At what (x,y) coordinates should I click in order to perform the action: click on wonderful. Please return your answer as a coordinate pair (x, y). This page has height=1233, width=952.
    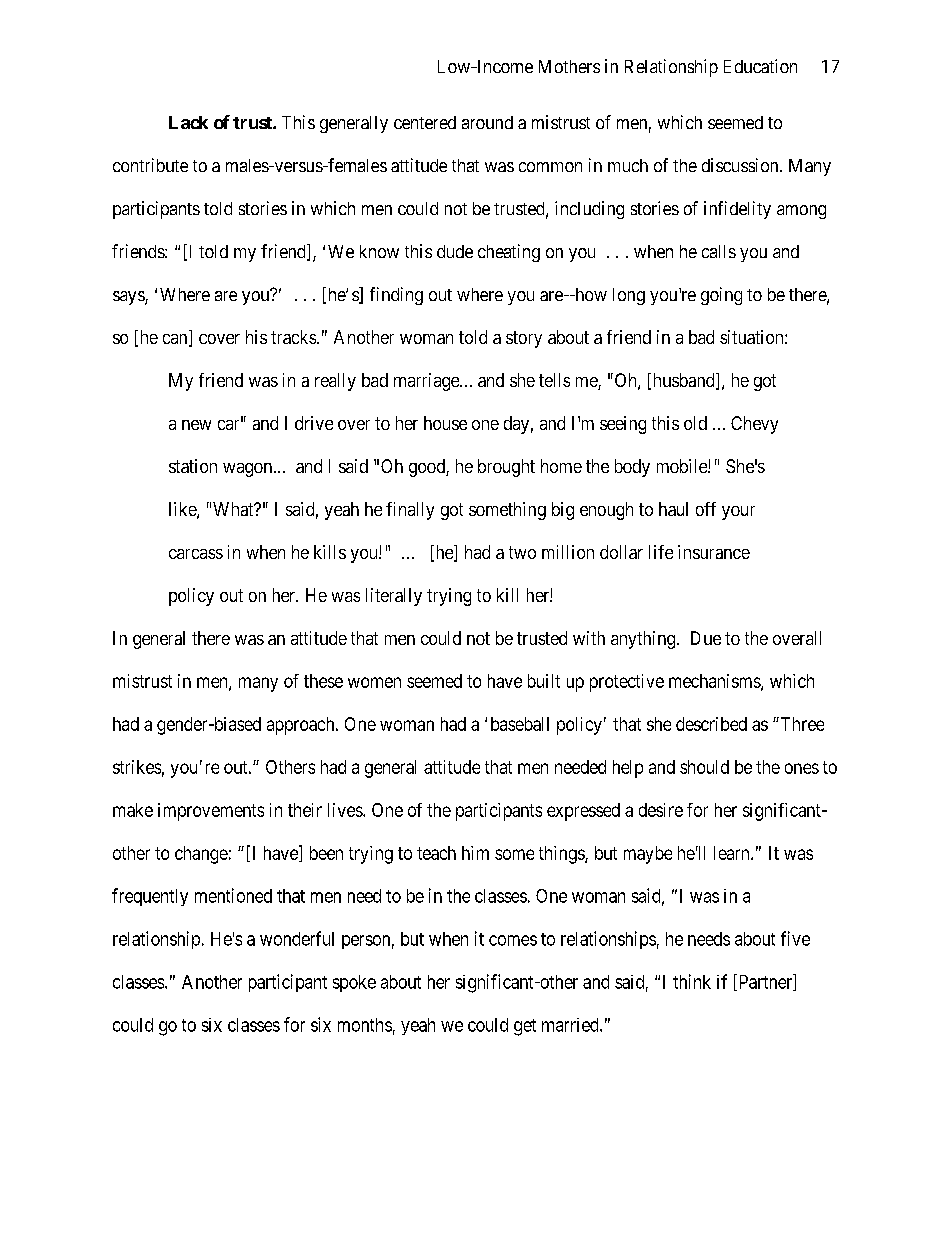
    Looking at the image, I should click on (297, 938).
